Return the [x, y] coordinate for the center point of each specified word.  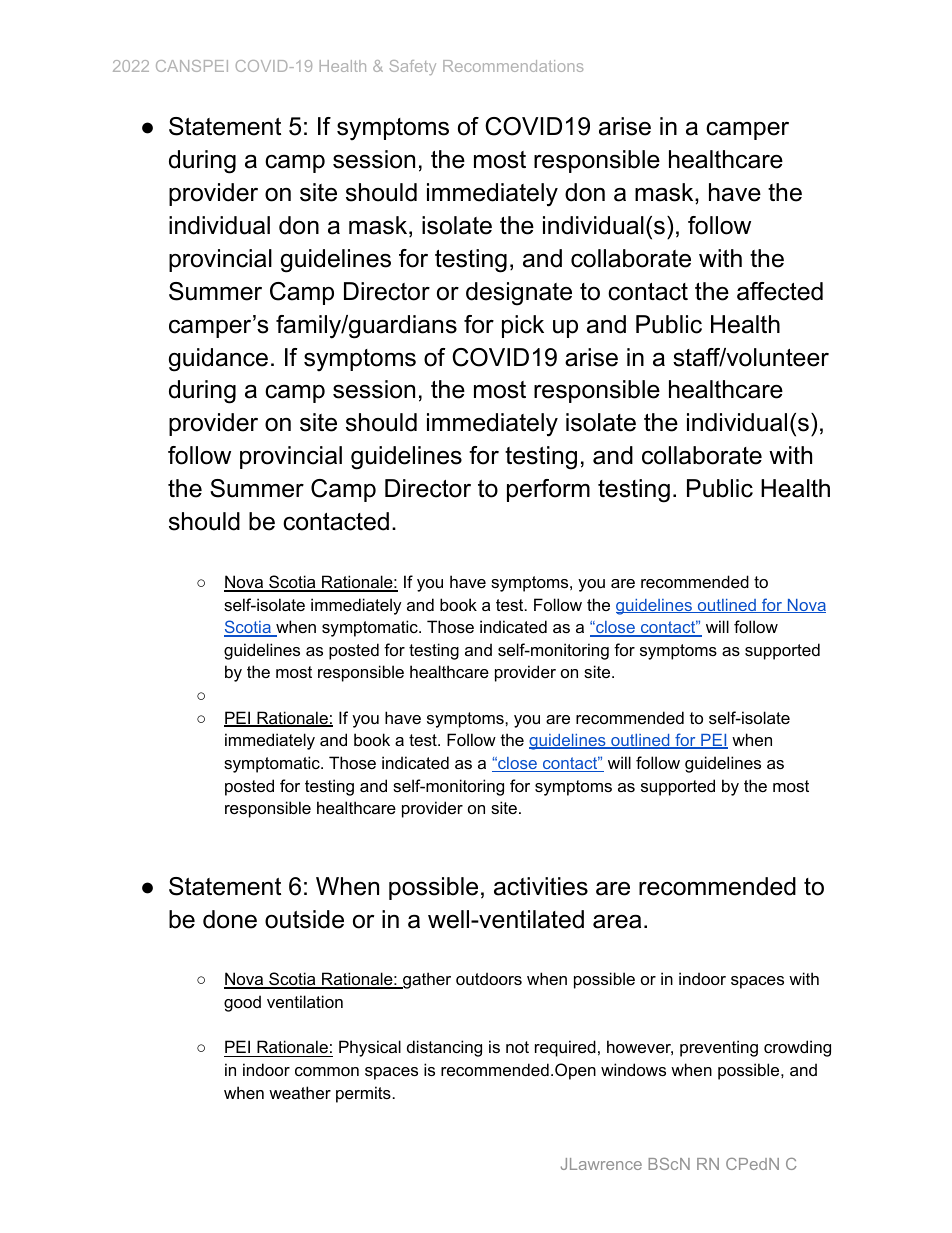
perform [548, 490]
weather [300, 1092]
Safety [413, 67]
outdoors [489, 978]
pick [523, 326]
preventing [719, 1048]
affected [780, 291]
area [617, 922]
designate [519, 294]
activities [541, 886]
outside [304, 919]
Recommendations [513, 66]
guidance [218, 360]
